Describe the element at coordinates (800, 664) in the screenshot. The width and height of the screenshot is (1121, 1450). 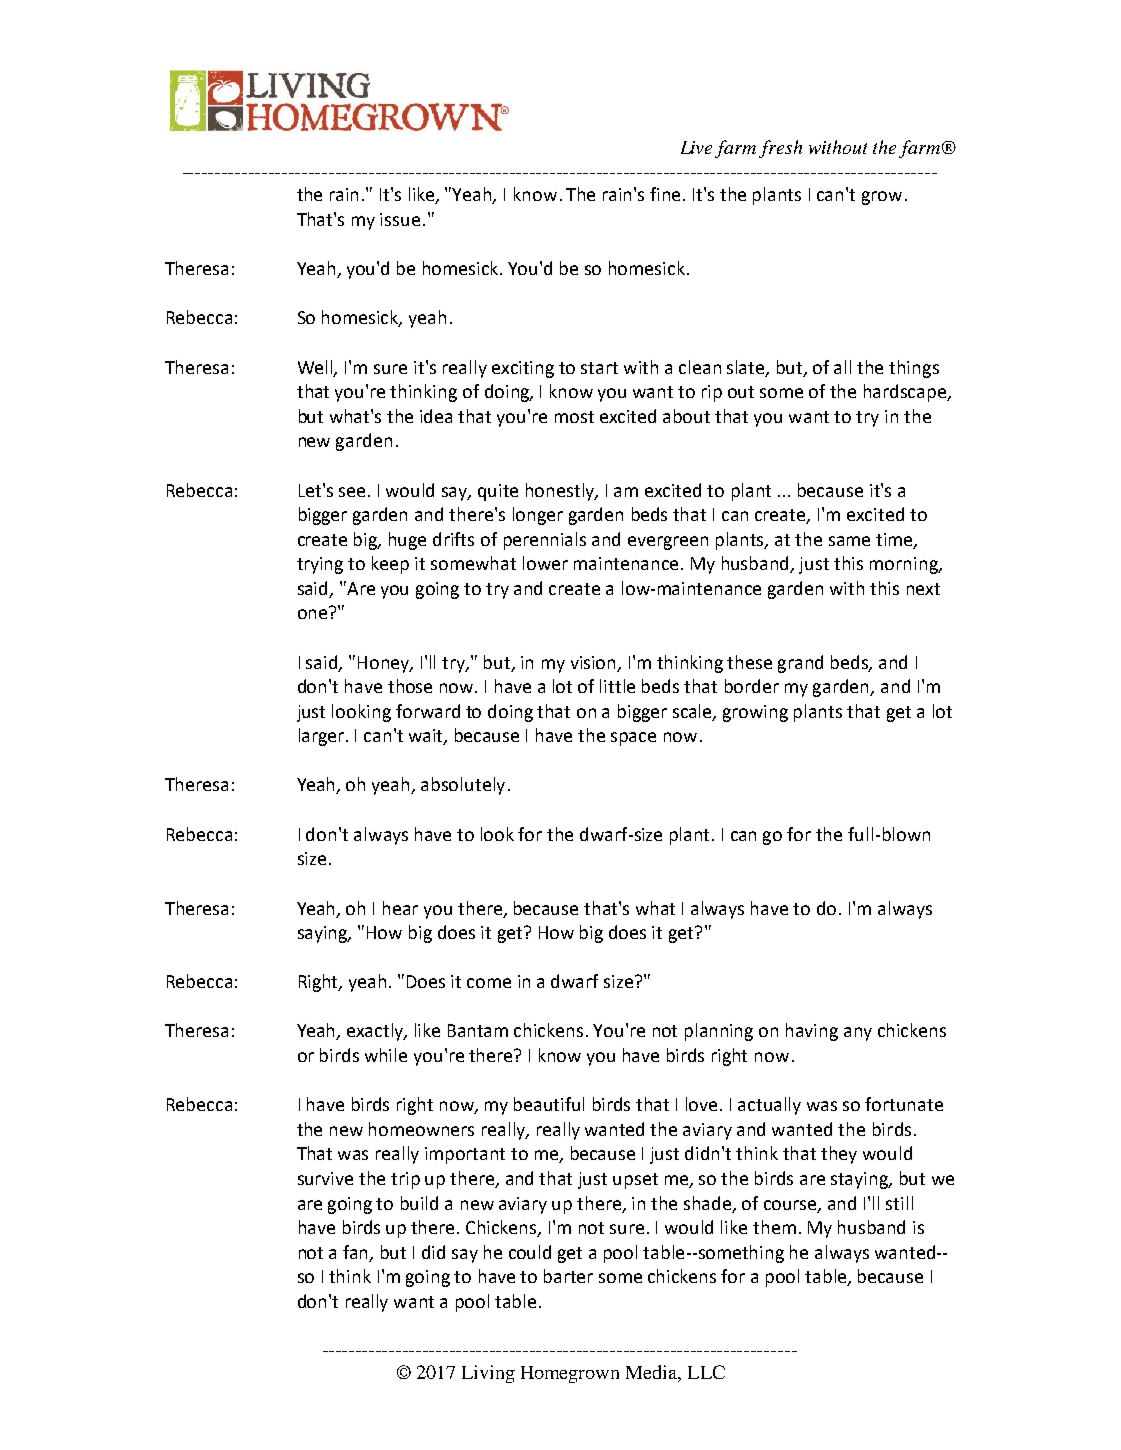
I see `grand` at that location.
